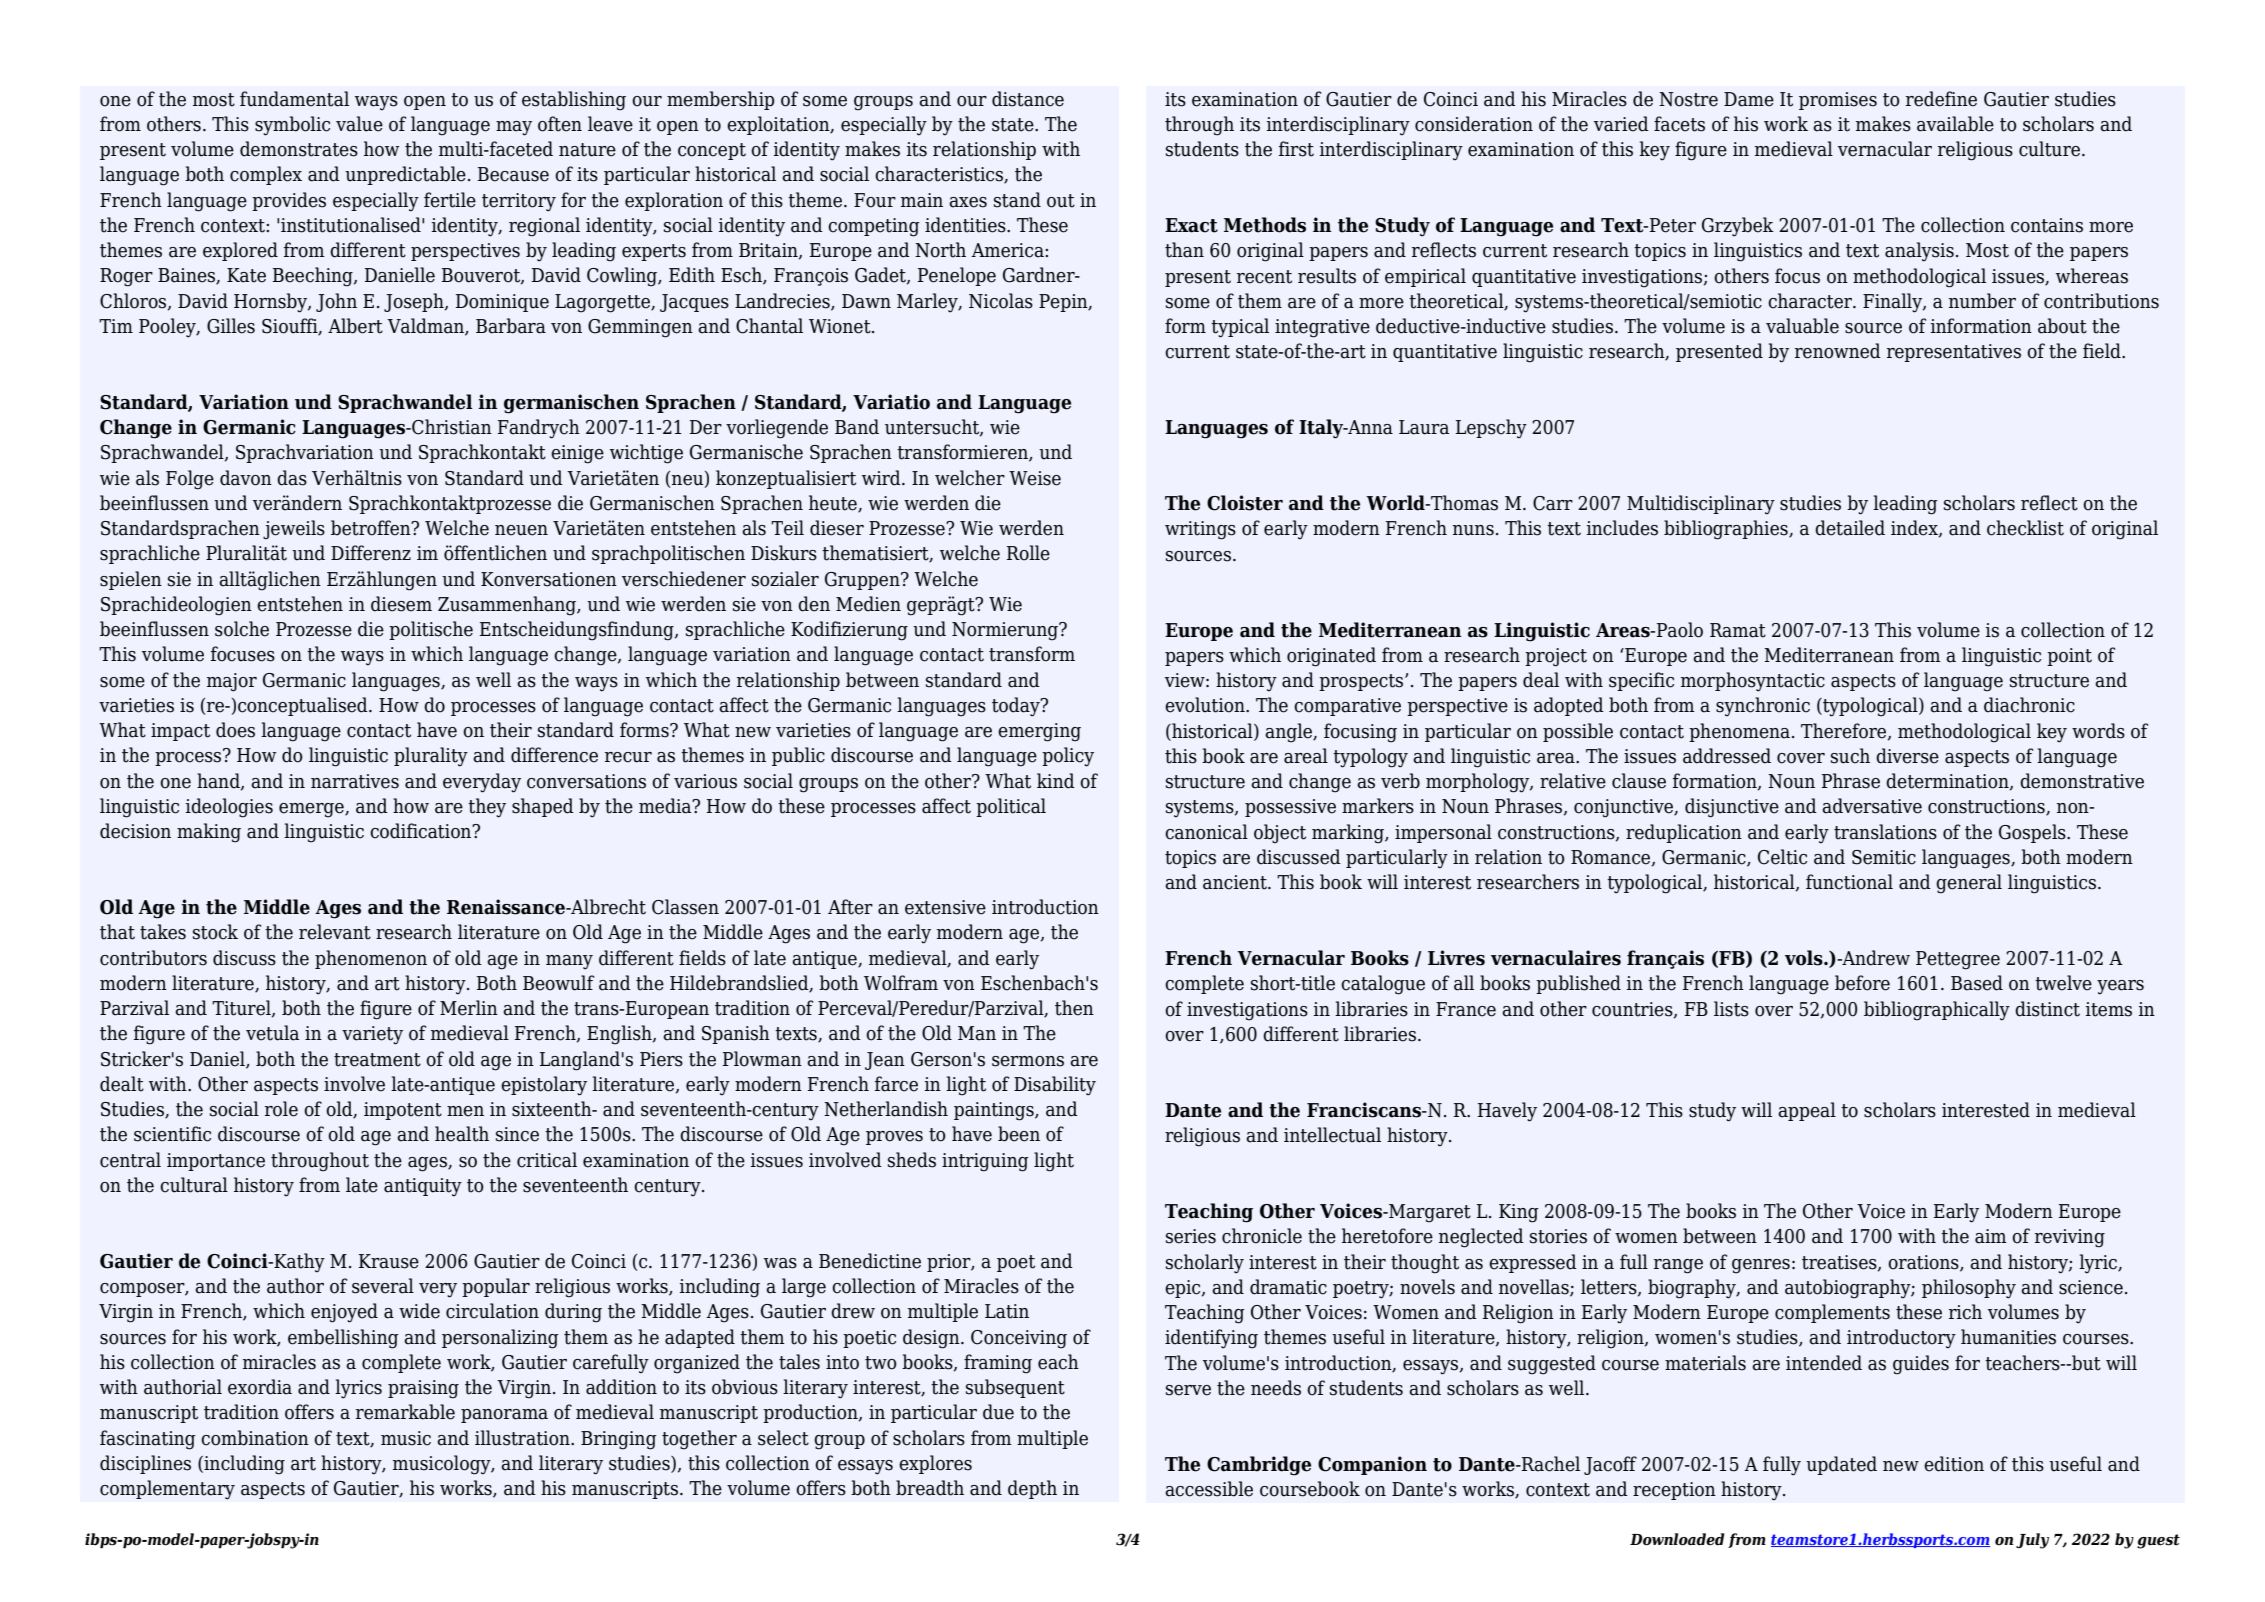  Describe the element at coordinates (359, 124) in the screenshot. I see `value` at that location.
